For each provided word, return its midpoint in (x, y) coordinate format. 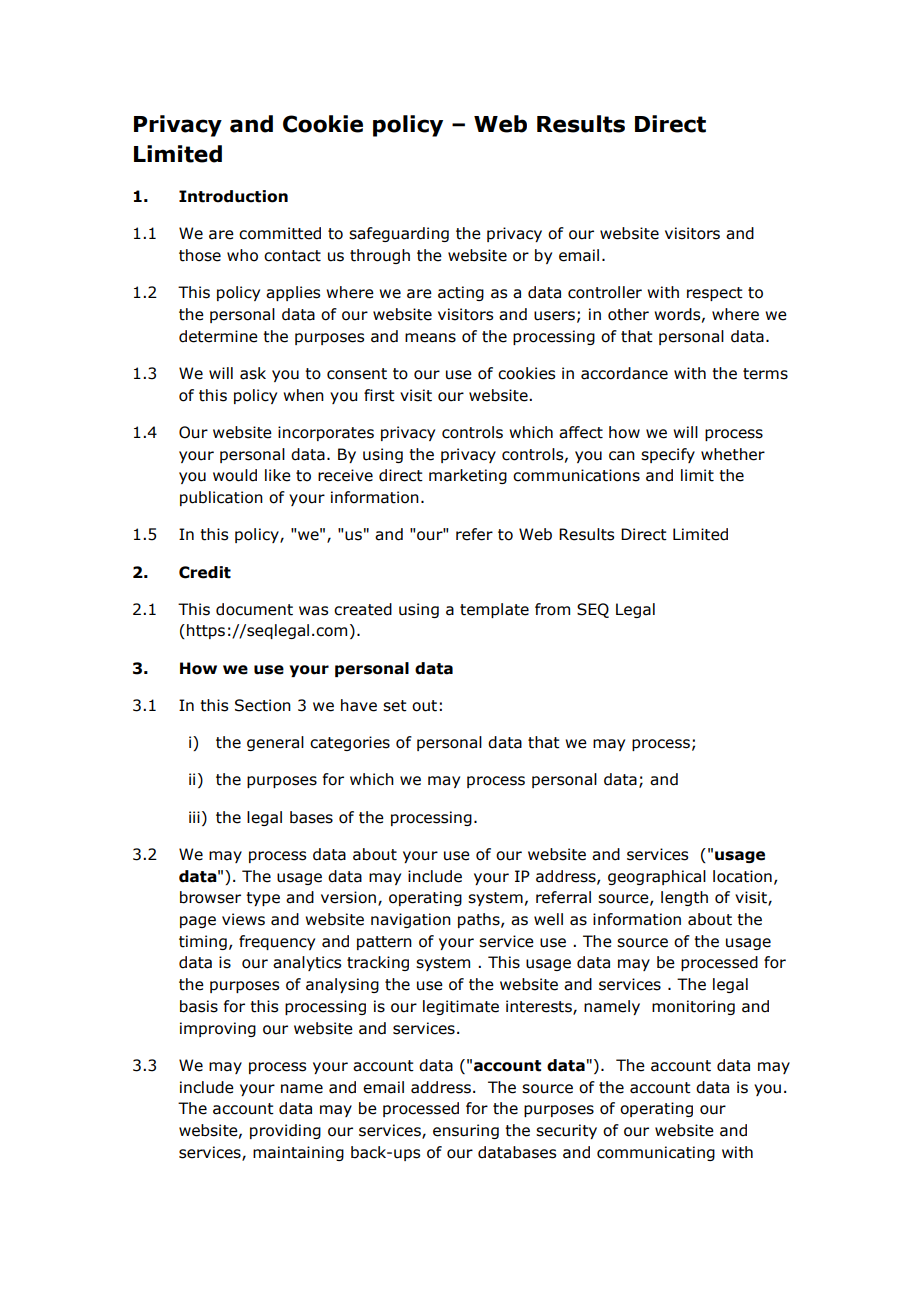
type (263, 899)
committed (280, 233)
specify (668, 455)
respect (715, 294)
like (278, 475)
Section (263, 705)
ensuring (466, 1131)
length (684, 898)
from (552, 609)
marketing (468, 476)
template (494, 610)
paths (480, 920)
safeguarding (399, 234)
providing (285, 1131)
